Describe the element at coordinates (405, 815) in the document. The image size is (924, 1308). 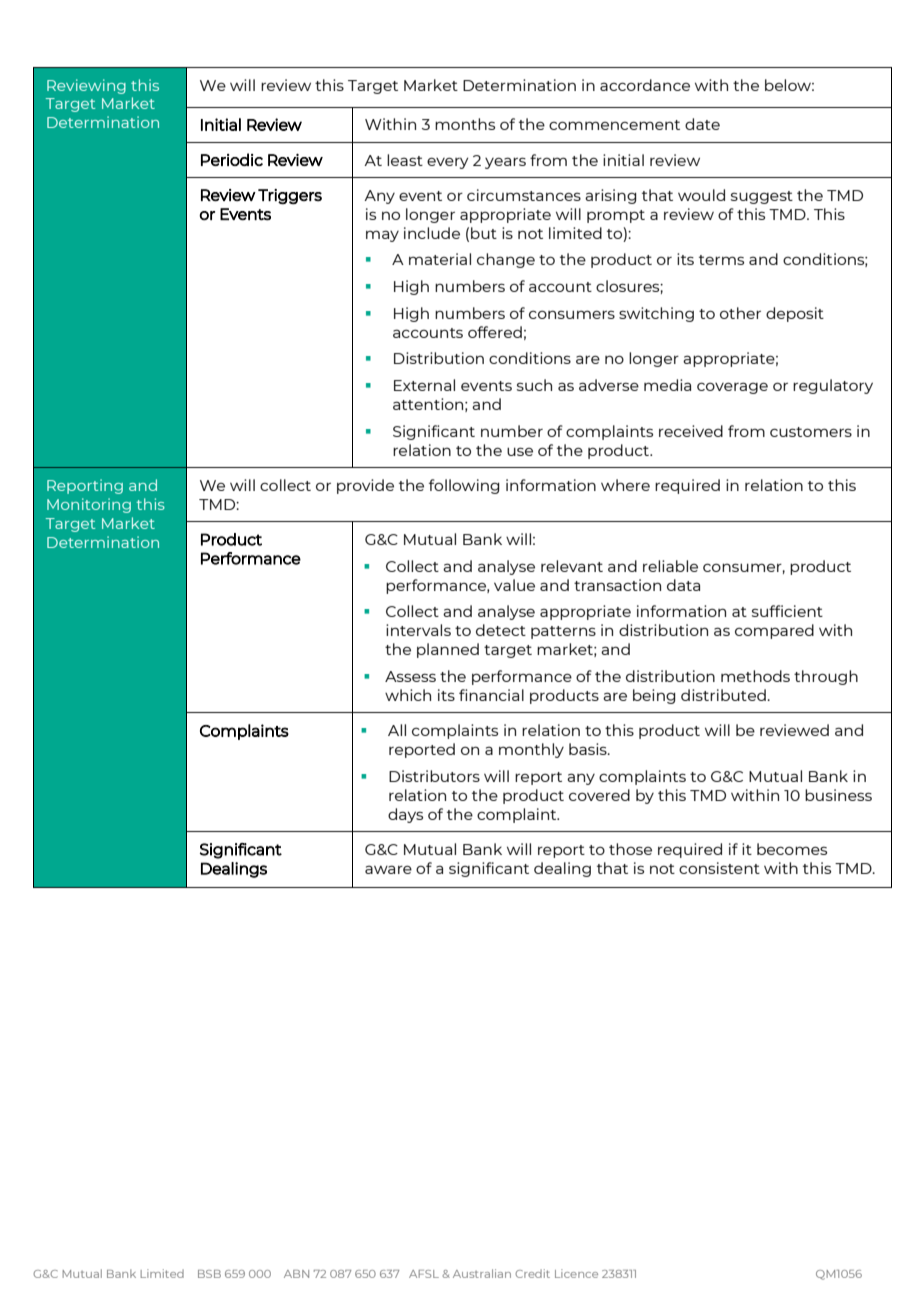
I see `days` at that location.
